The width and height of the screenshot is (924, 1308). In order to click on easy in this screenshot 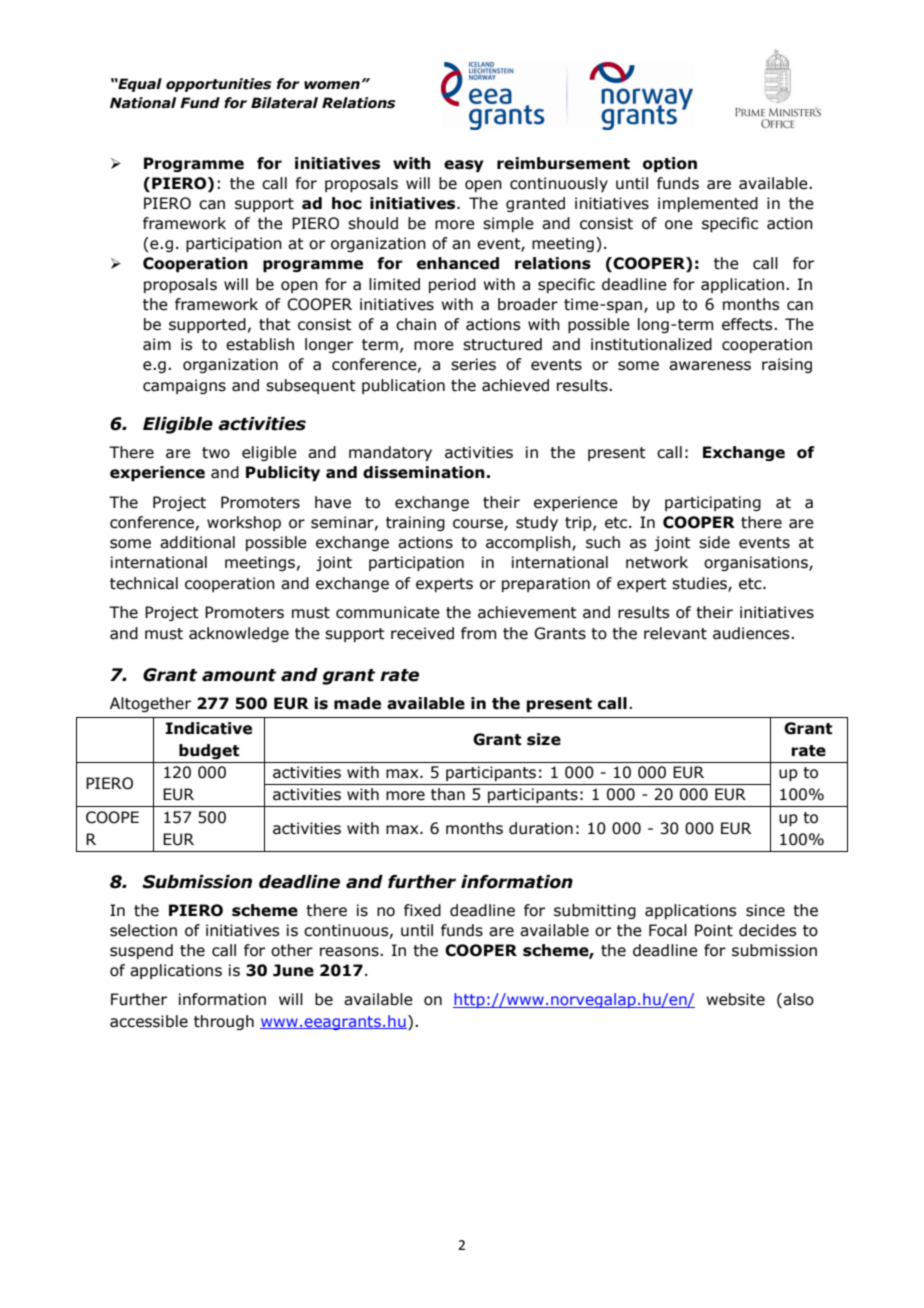, I will do `click(464, 166)`.
